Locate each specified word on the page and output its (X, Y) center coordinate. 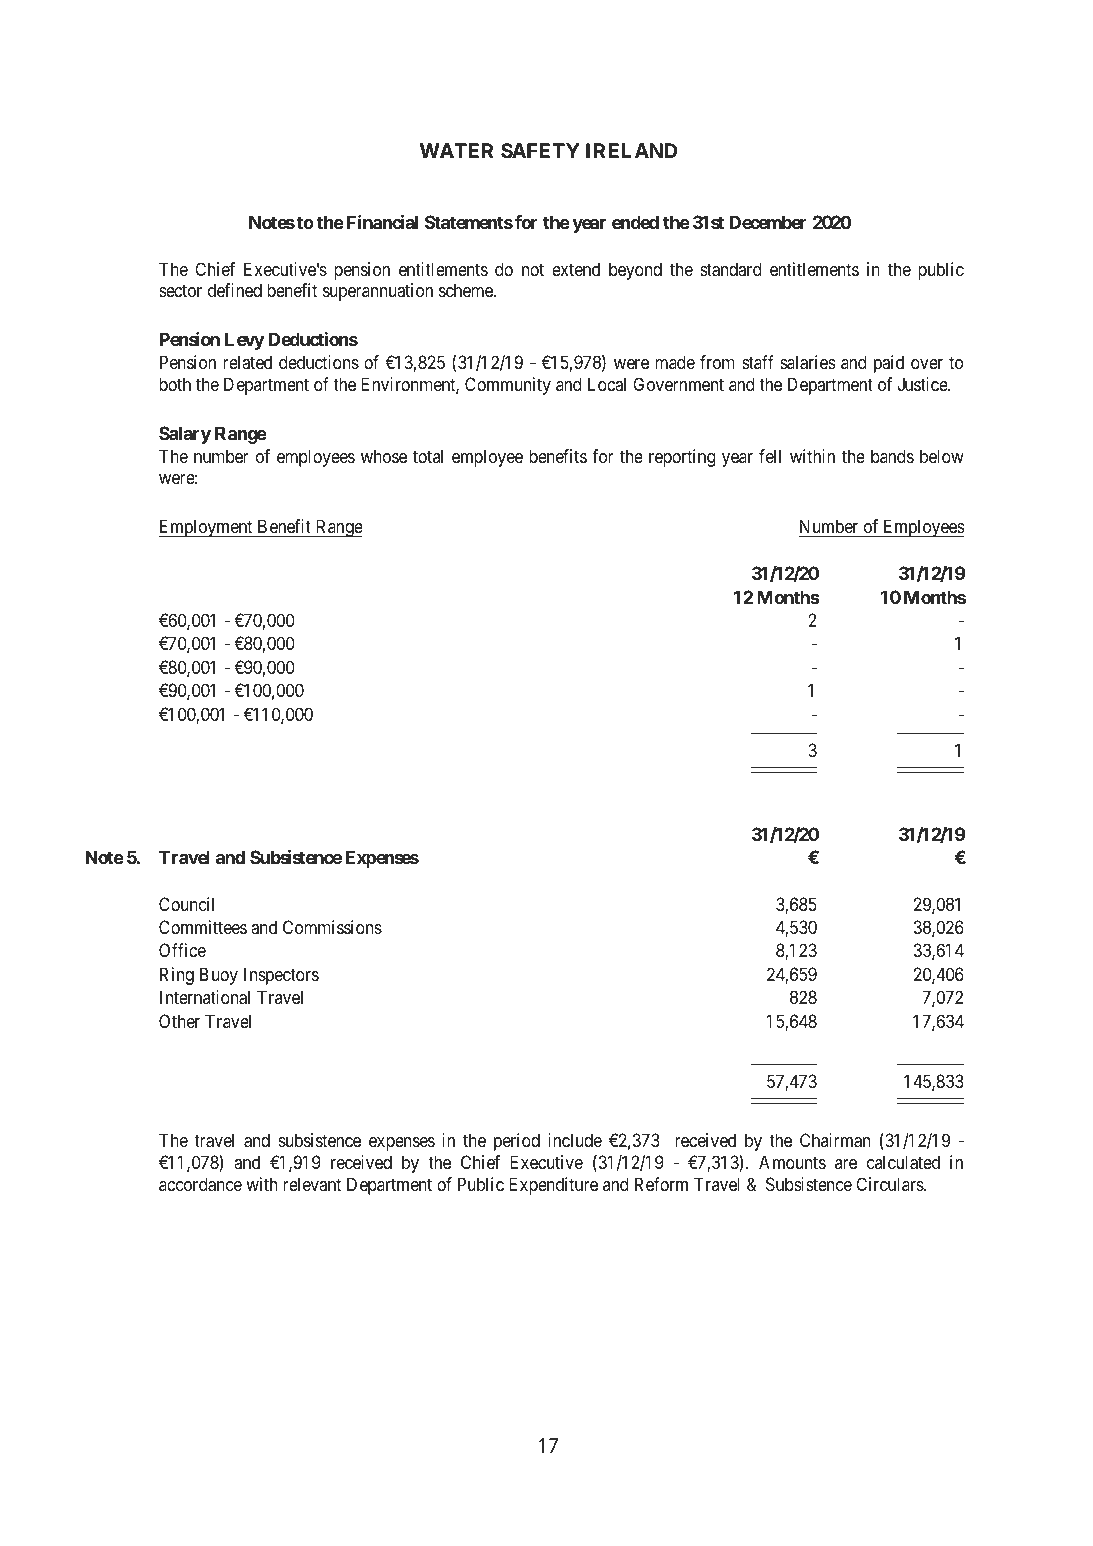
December (768, 222)
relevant (312, 1184)
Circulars (890, 1184)
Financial (382, 222)
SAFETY (540, 150)
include (575, 1140)
